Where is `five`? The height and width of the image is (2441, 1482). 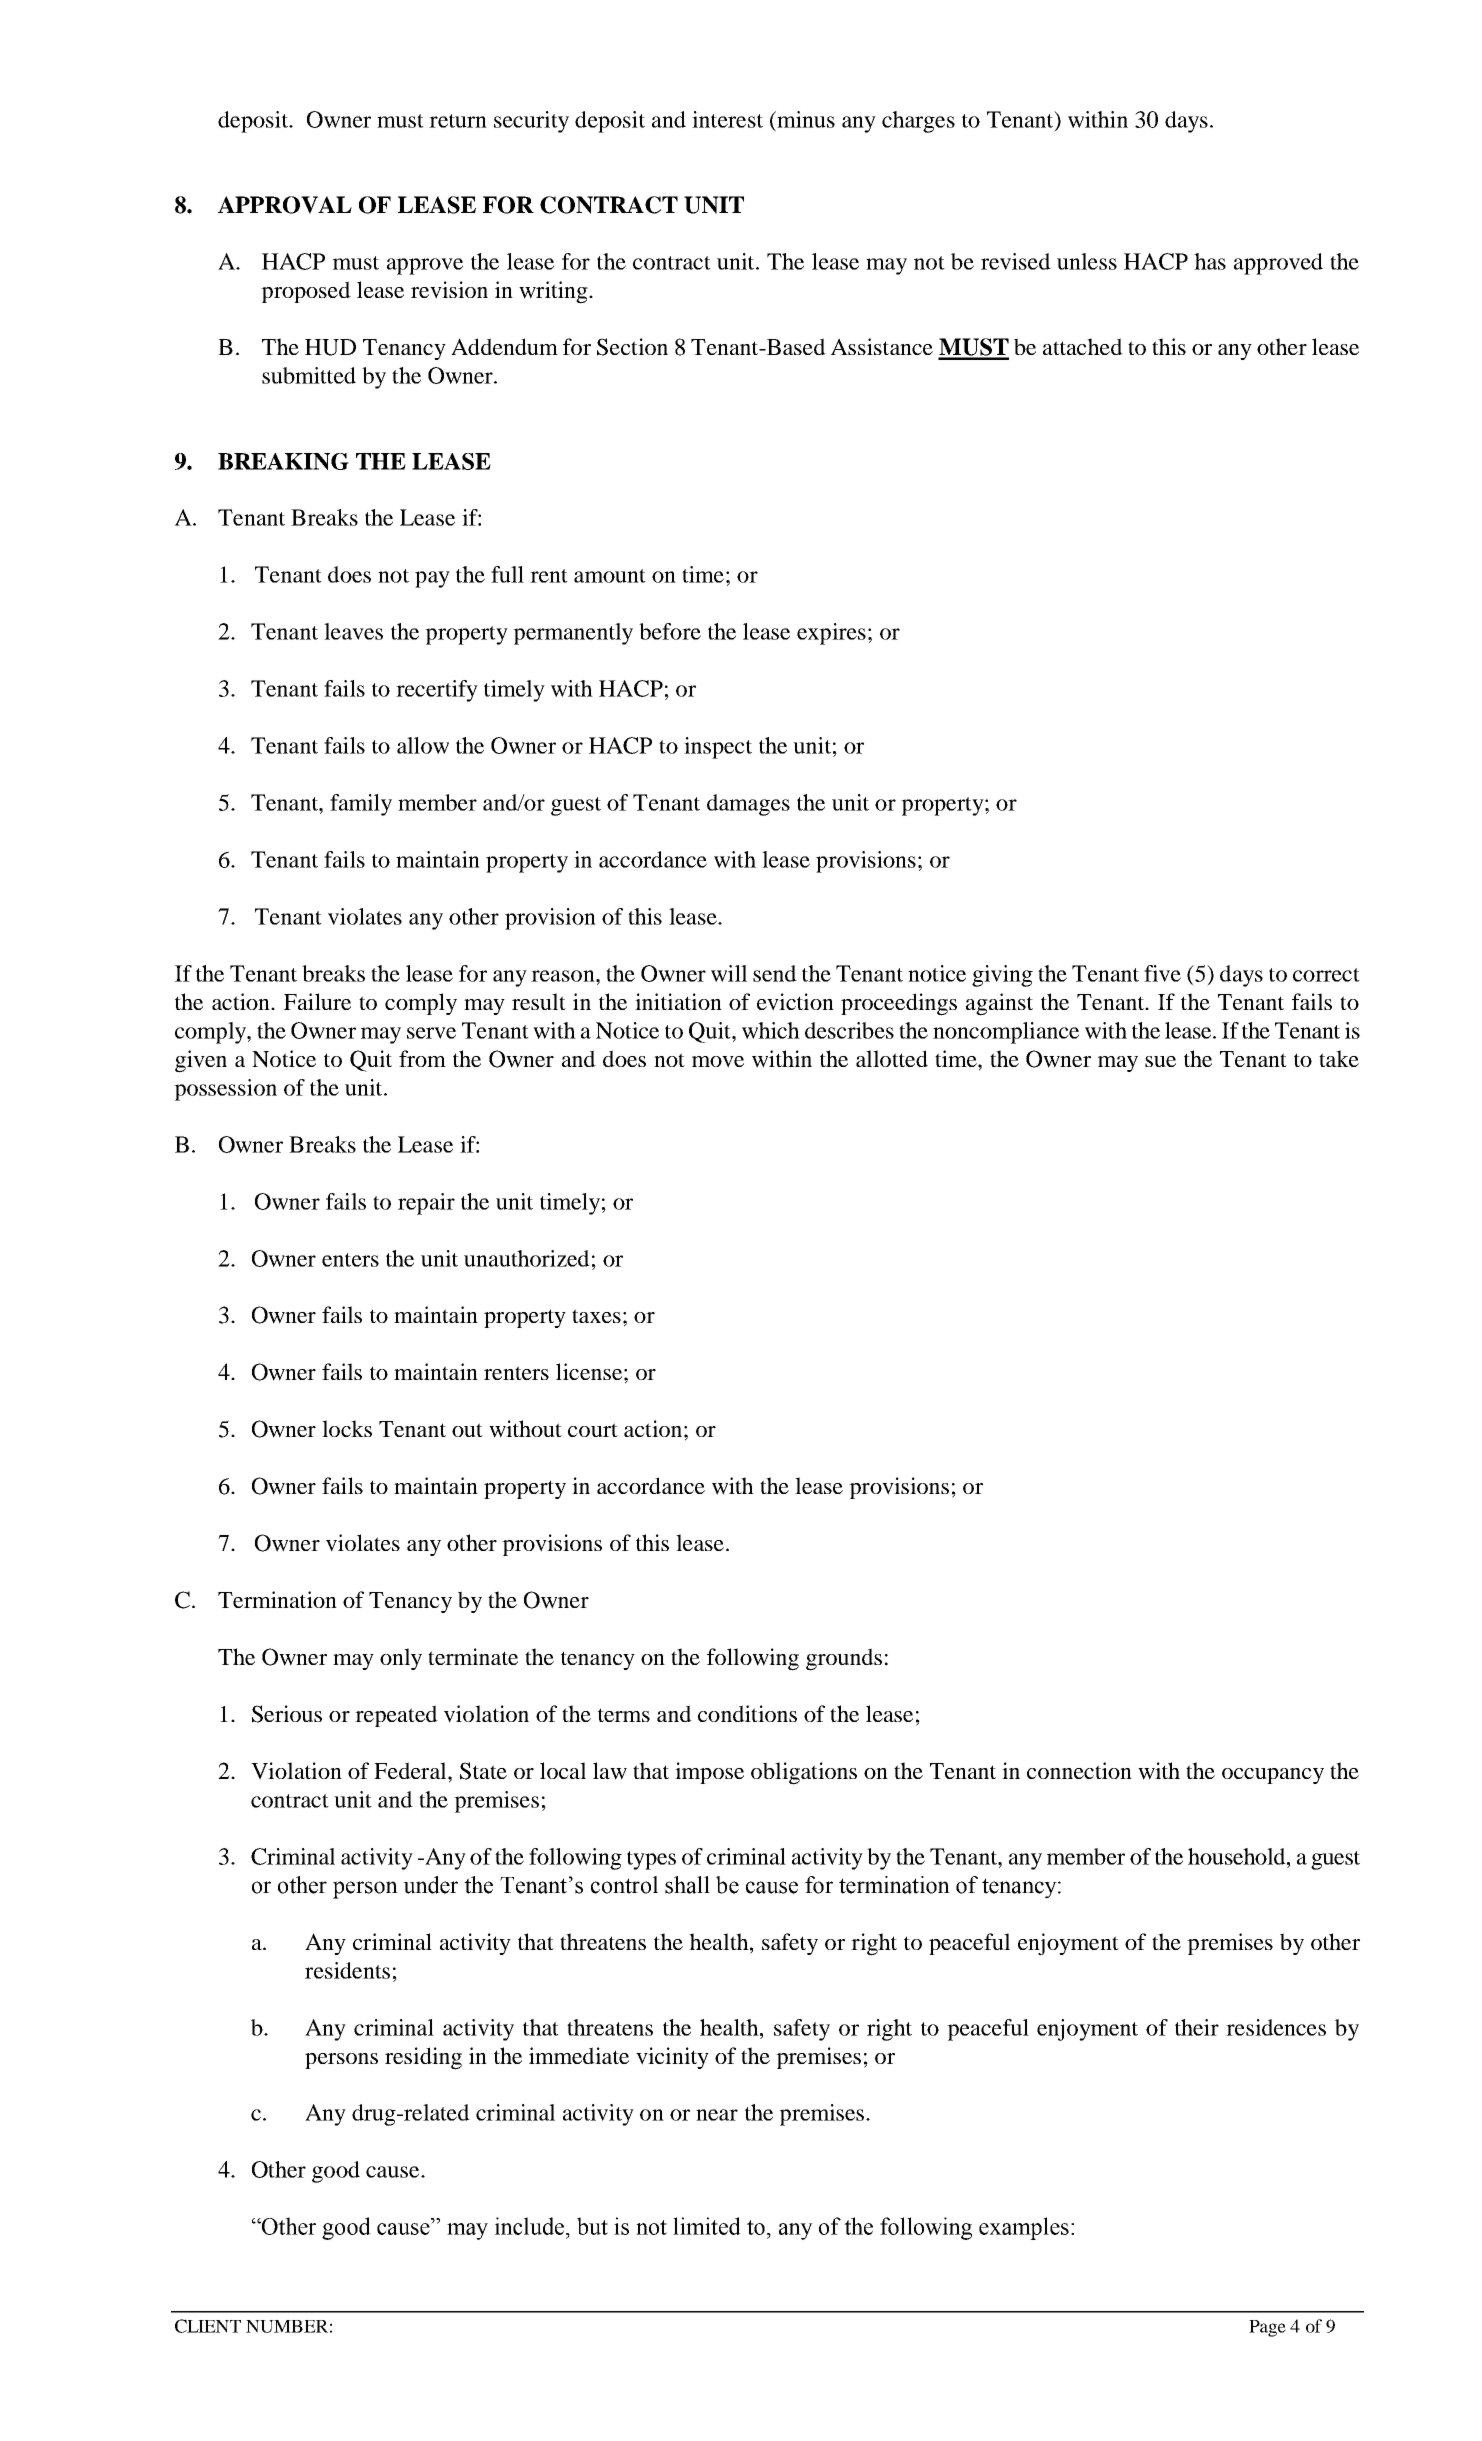
five is located at coordinates (1162, 973).
